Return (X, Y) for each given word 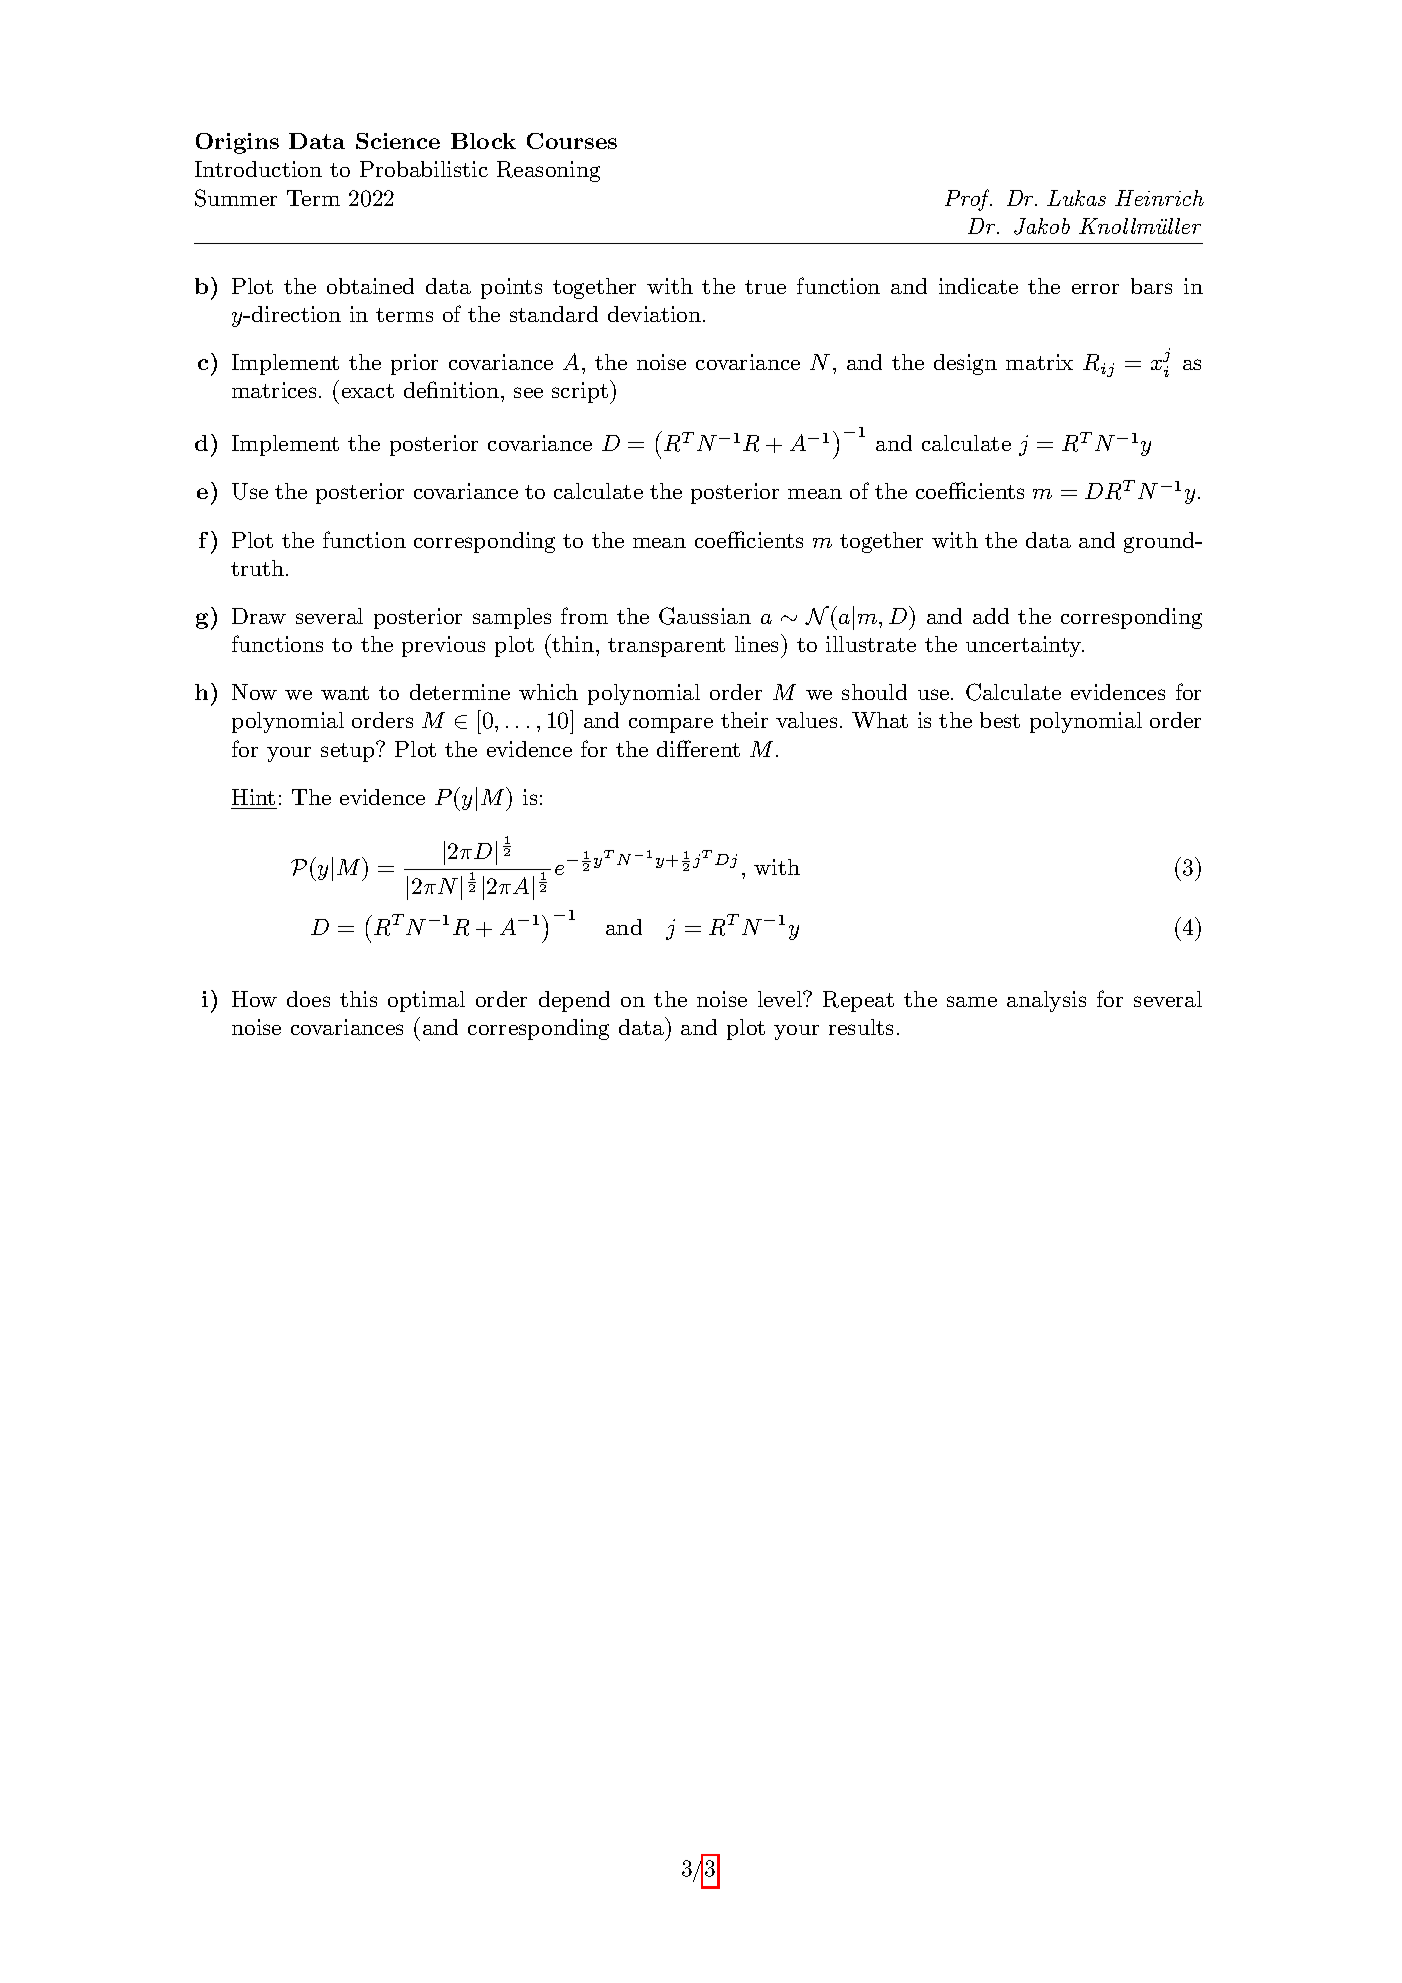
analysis (1046, 1001)
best (1000, 720)
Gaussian (705, 616)
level (781, 999)
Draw (259, 616)
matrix (1039, 362)
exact (368, 391)
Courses (572, 141)
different (698, 748)
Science (398, 141)
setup (349, 752)
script (580, 392)
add (991, 616)
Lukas (1076, 198)
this (358, 999)
